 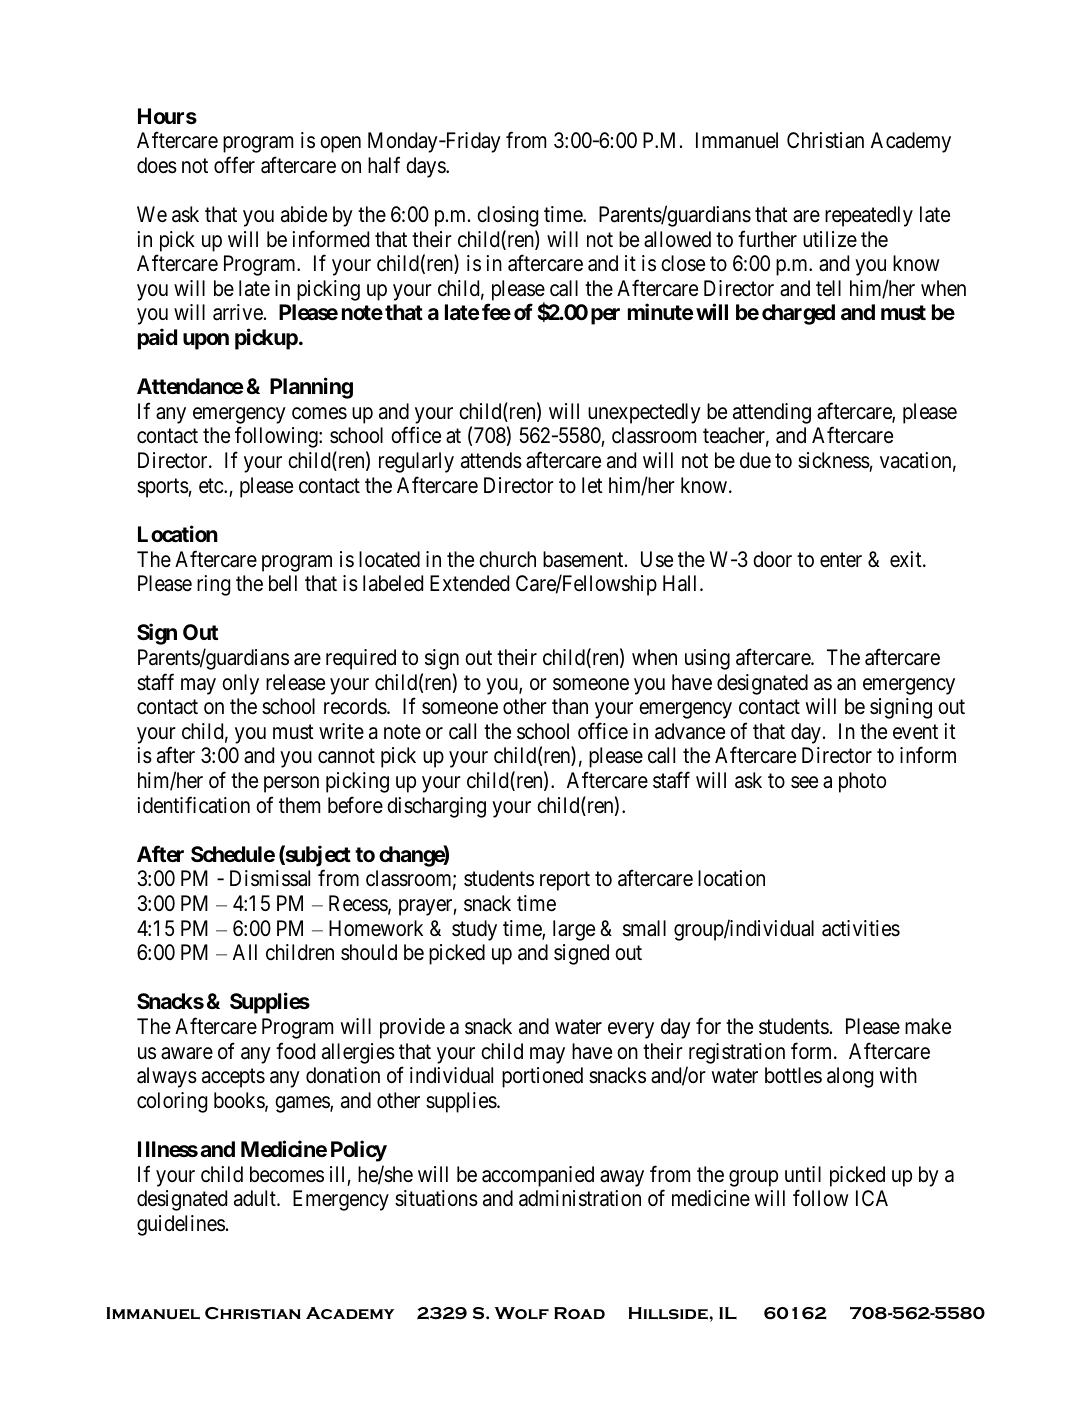 What do you see at coordinates (862, 782) in the screenshot?
I see `photo` at bounding box center [862, 782].
